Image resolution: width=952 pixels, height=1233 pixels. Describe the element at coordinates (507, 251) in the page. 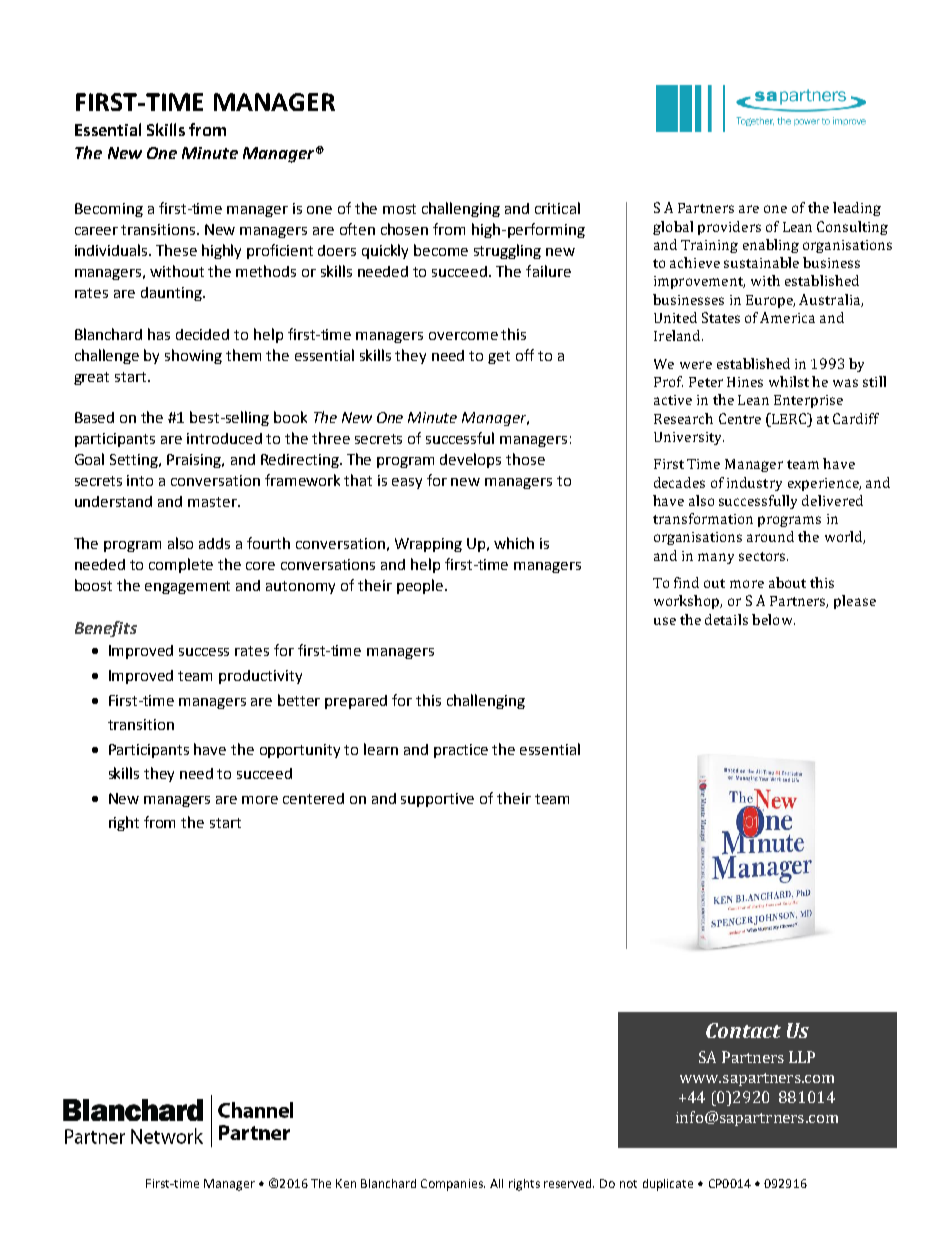

I see `struggling` at that location.
